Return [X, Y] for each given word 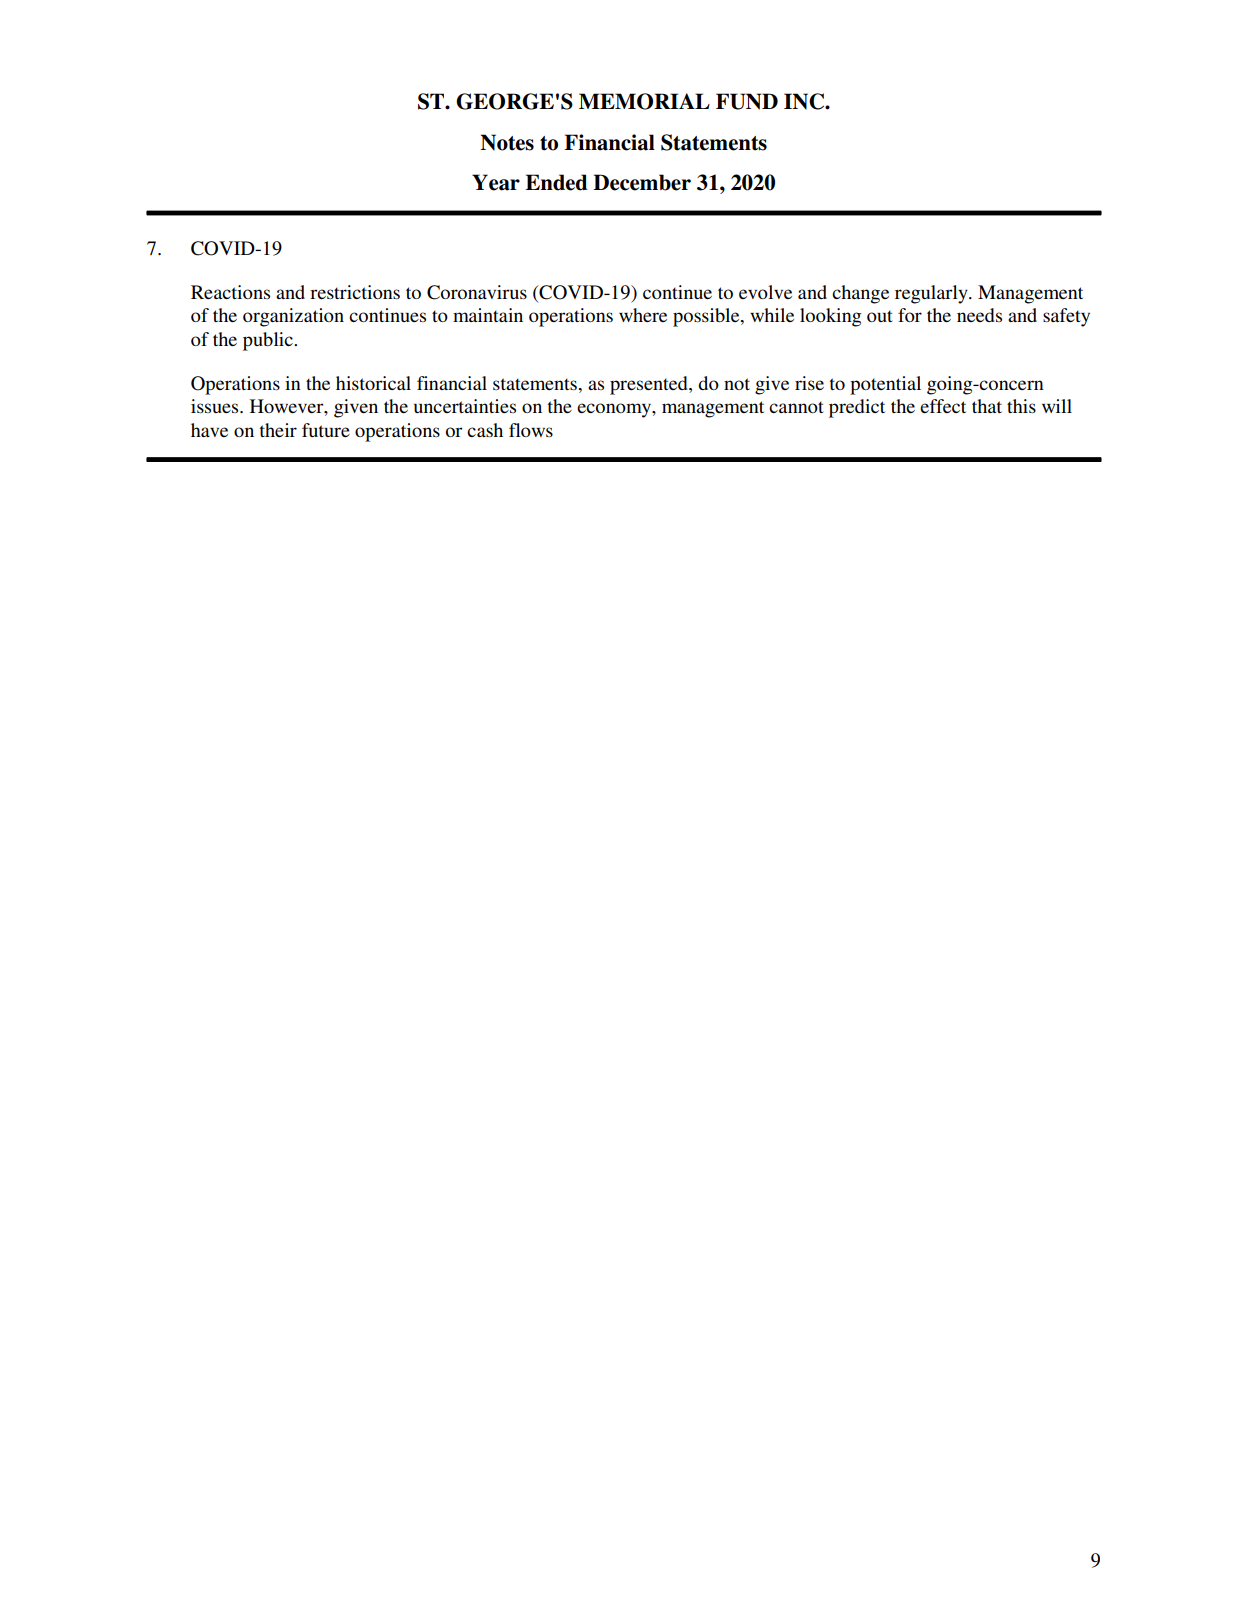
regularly [932, 294]
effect [943, 406]
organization [293, 317]
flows [531, 430]
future [326, 430]
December [642, 182]
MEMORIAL [644, 101]
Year [496, 182]
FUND [747, 101]
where [643, 315]
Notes [507, 142]
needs [979, 315]
